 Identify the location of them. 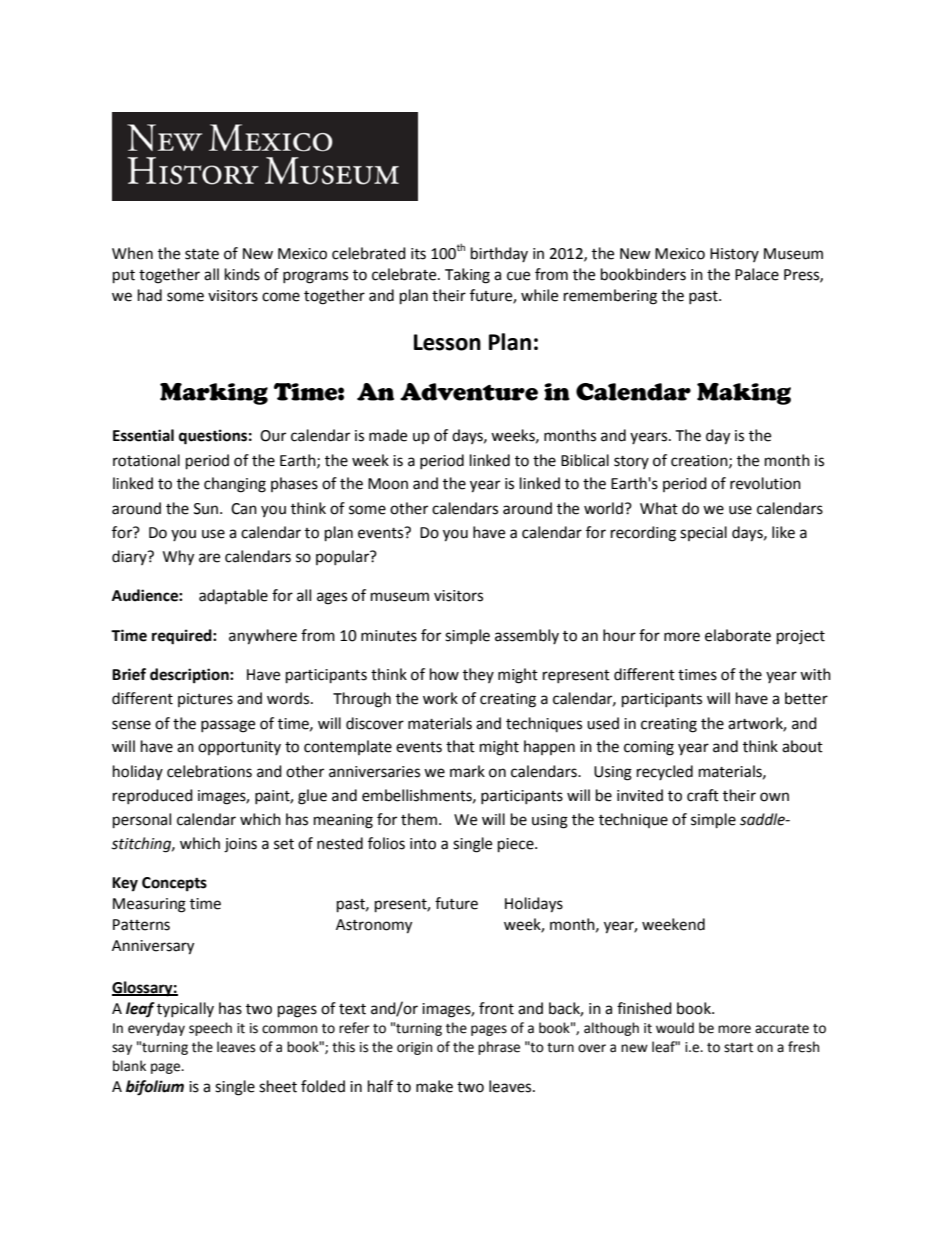
(419, 819).
